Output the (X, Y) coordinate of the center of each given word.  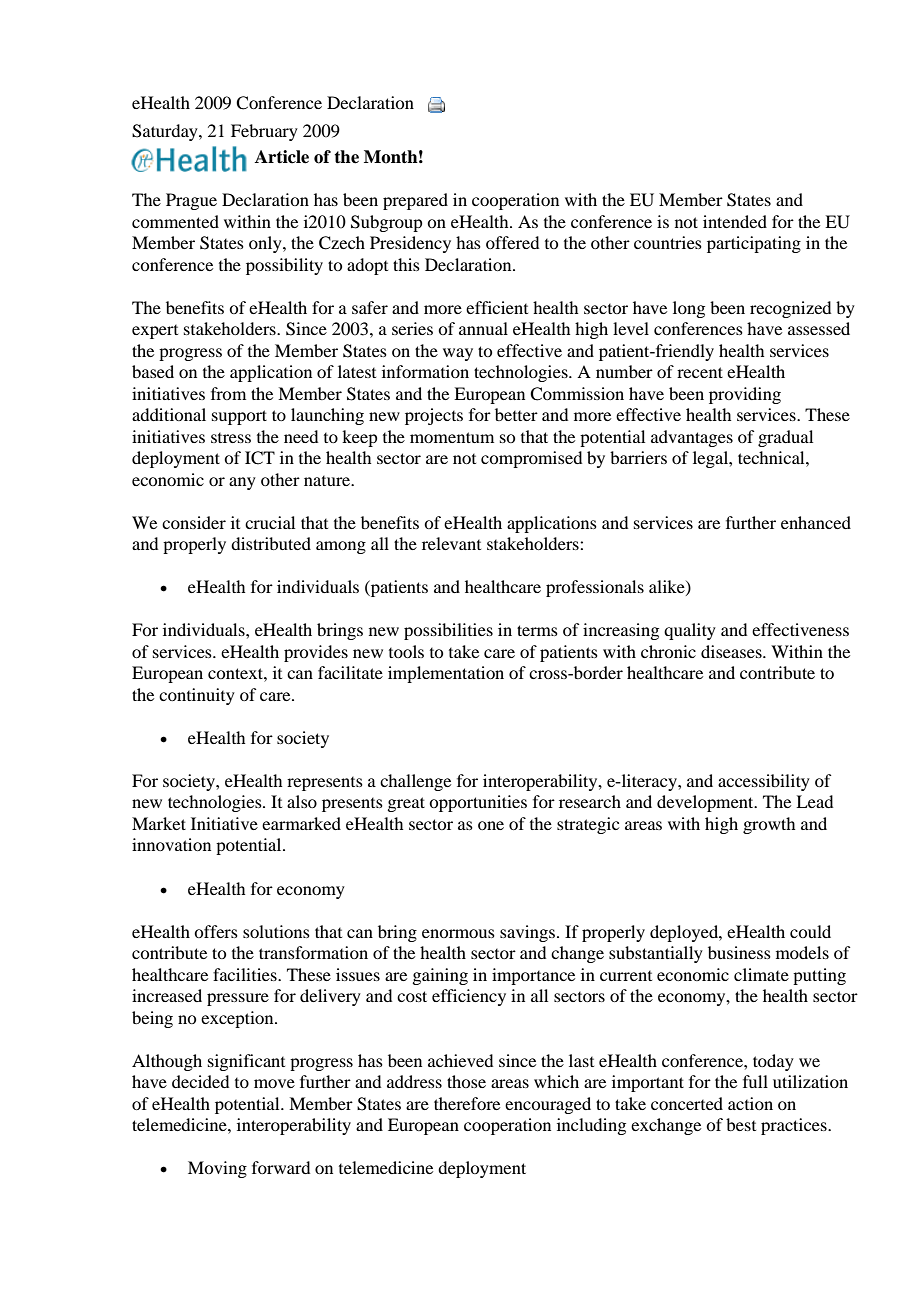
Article (282, 157)
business (739, 952)
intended (735, 221)
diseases (732, 651)
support (239, 417)
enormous (458, 933)
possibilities (448, 631)
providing (745, 395)
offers (216, 931)
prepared (415, 201)
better (516, 414)
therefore (467, 1103)
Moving (217, 1169)
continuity (197, 696)
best (741, 1124)
